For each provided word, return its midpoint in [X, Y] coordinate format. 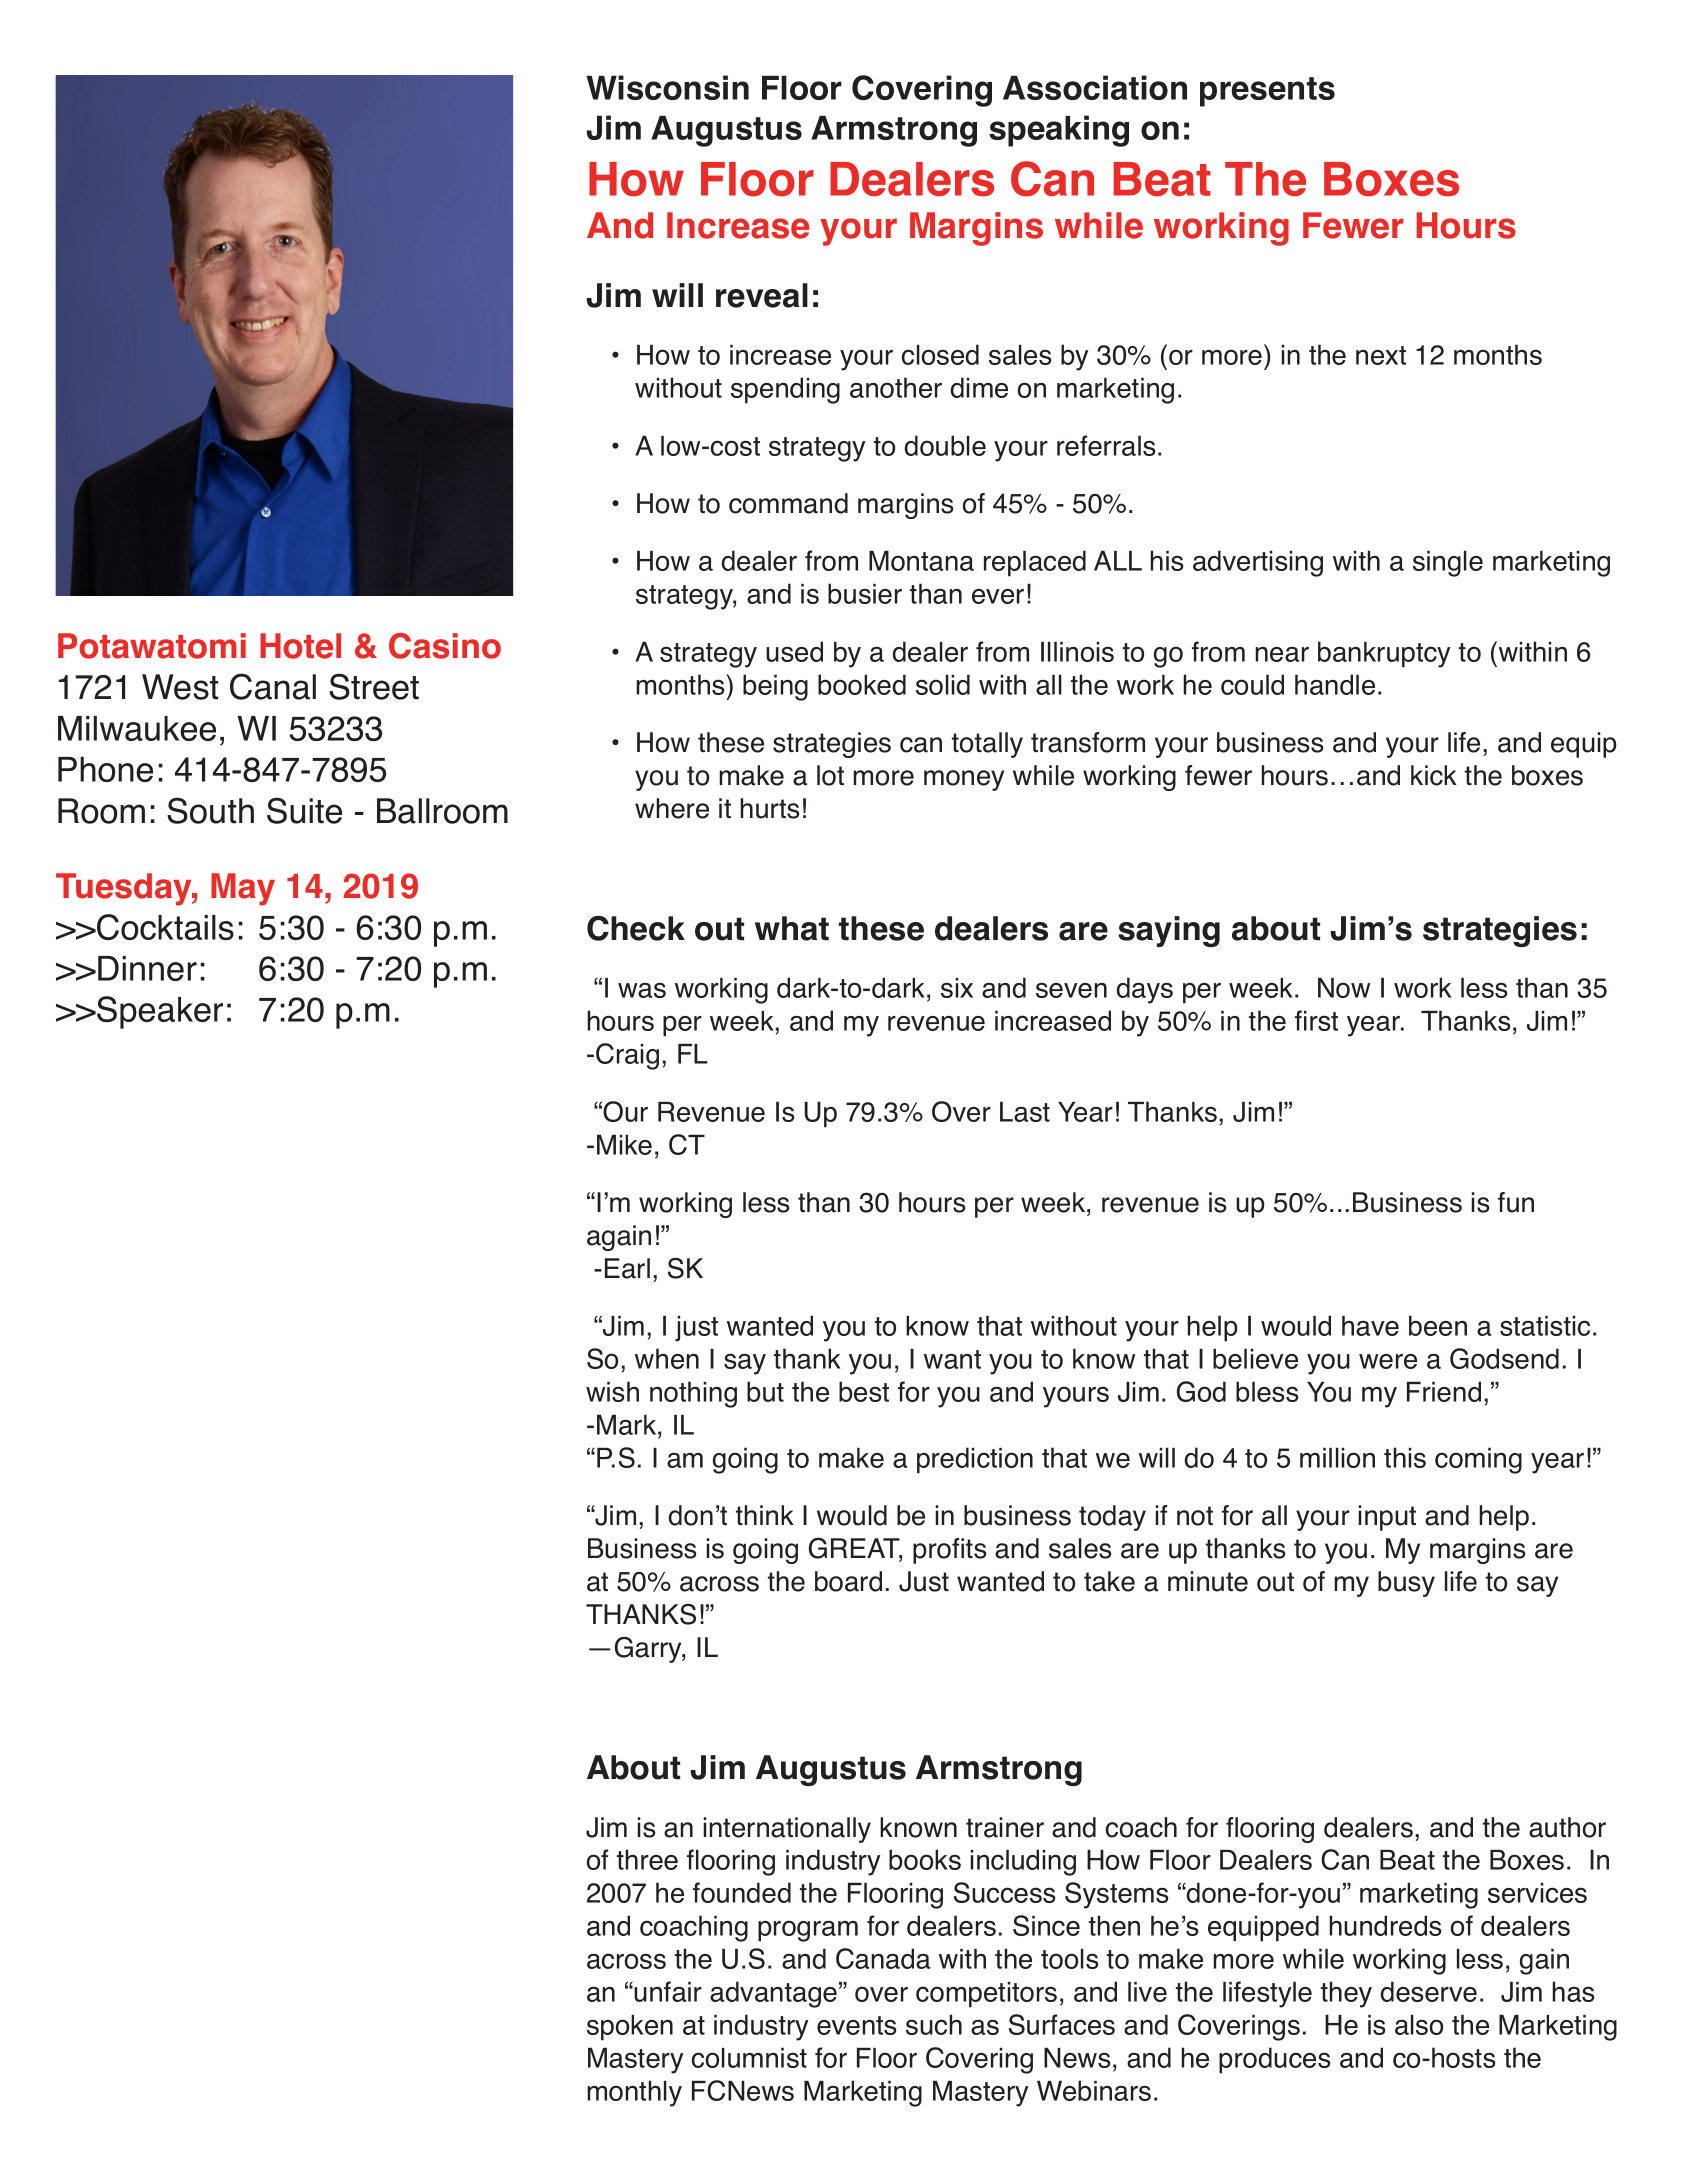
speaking [1059, 131]
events [857, 2025]
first [1316, 1020]
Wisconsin [667, 87]
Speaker [159, 1012]
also [1419, 2025]
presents [1267, 92]
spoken [630, 2028]
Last [1025, 1112]
